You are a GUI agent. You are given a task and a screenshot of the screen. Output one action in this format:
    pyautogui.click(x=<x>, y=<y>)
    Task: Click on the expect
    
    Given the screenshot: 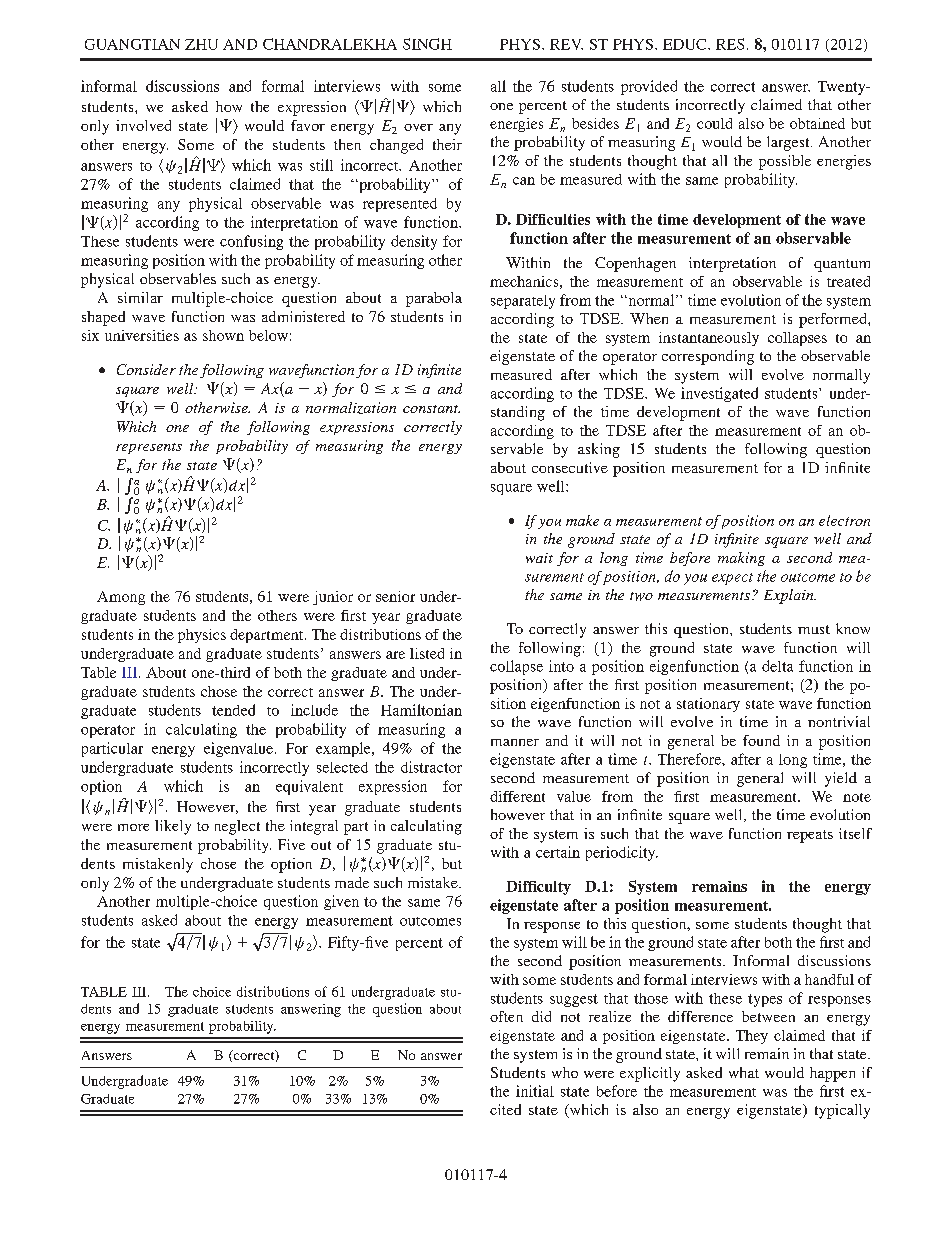 What is the action you would take?
    pyautogui.click(x=732, y=579)
